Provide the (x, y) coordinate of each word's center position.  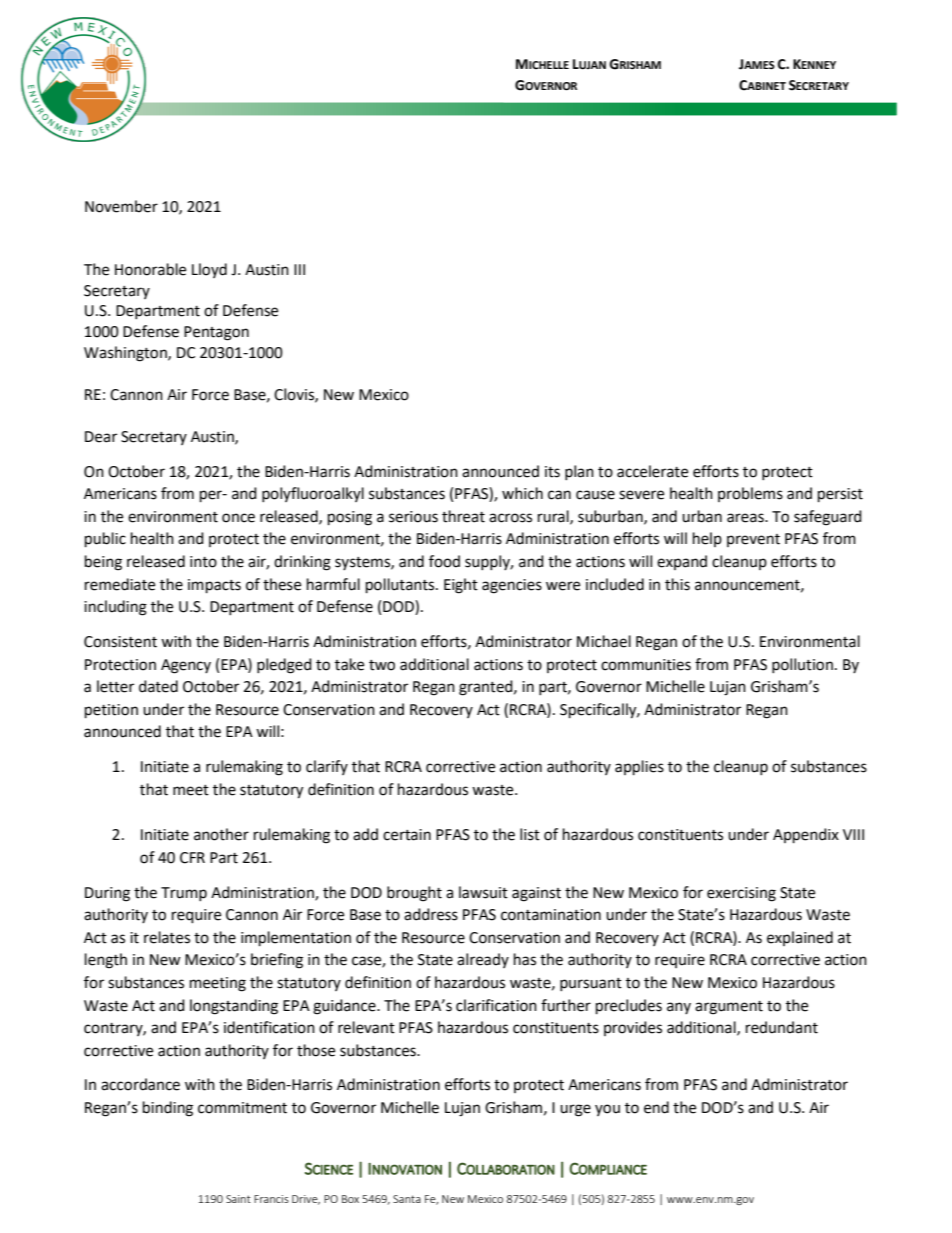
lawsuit (483, 892)
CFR (192, 858)
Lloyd (209, 270)
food (444, 561)
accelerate (652, 471)
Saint (238, 1199)
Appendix (806, 836)
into (203, 562)
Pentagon (216, 333)
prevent (753, 540)
